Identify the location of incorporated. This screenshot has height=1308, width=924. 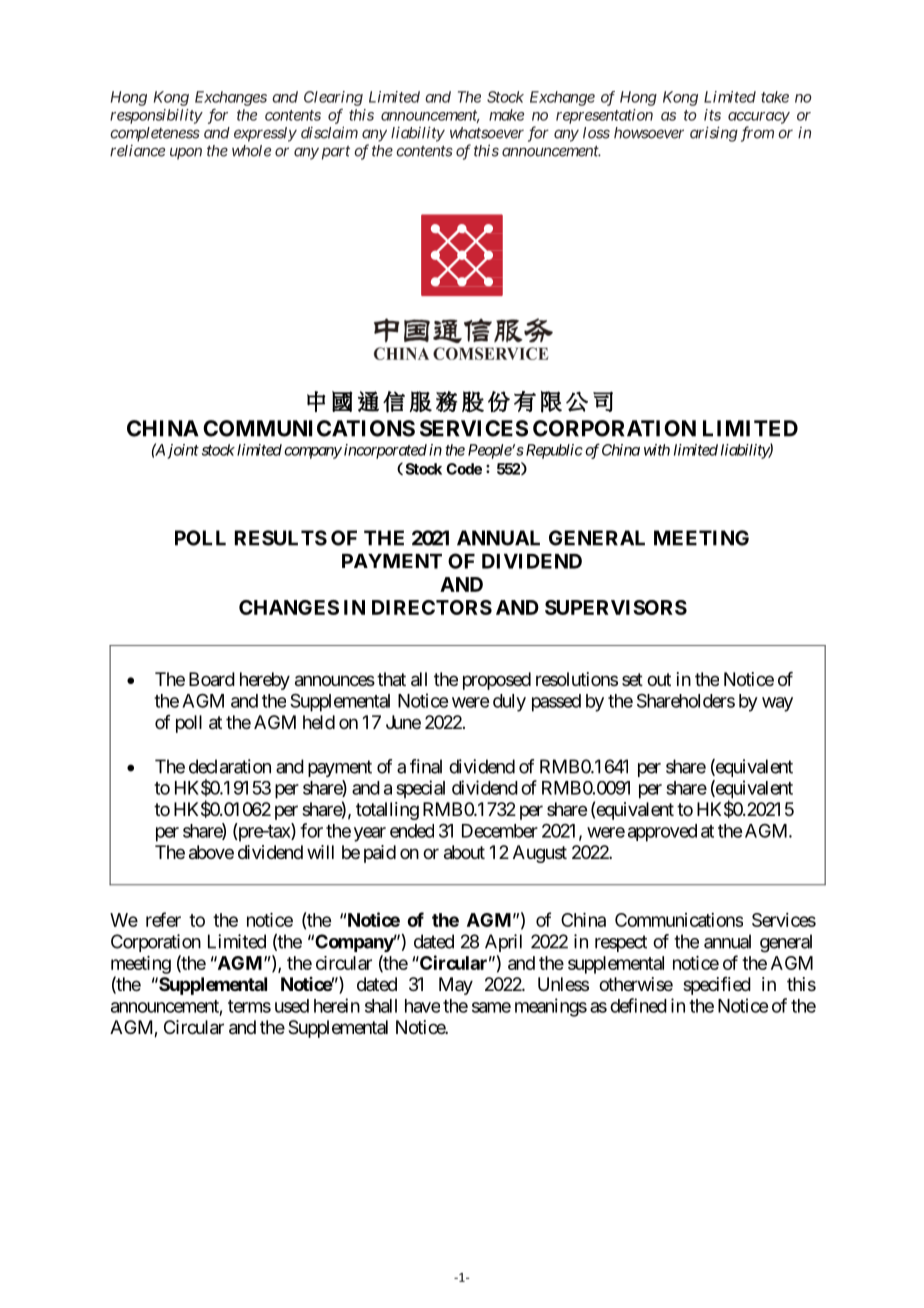
(385, 451).
